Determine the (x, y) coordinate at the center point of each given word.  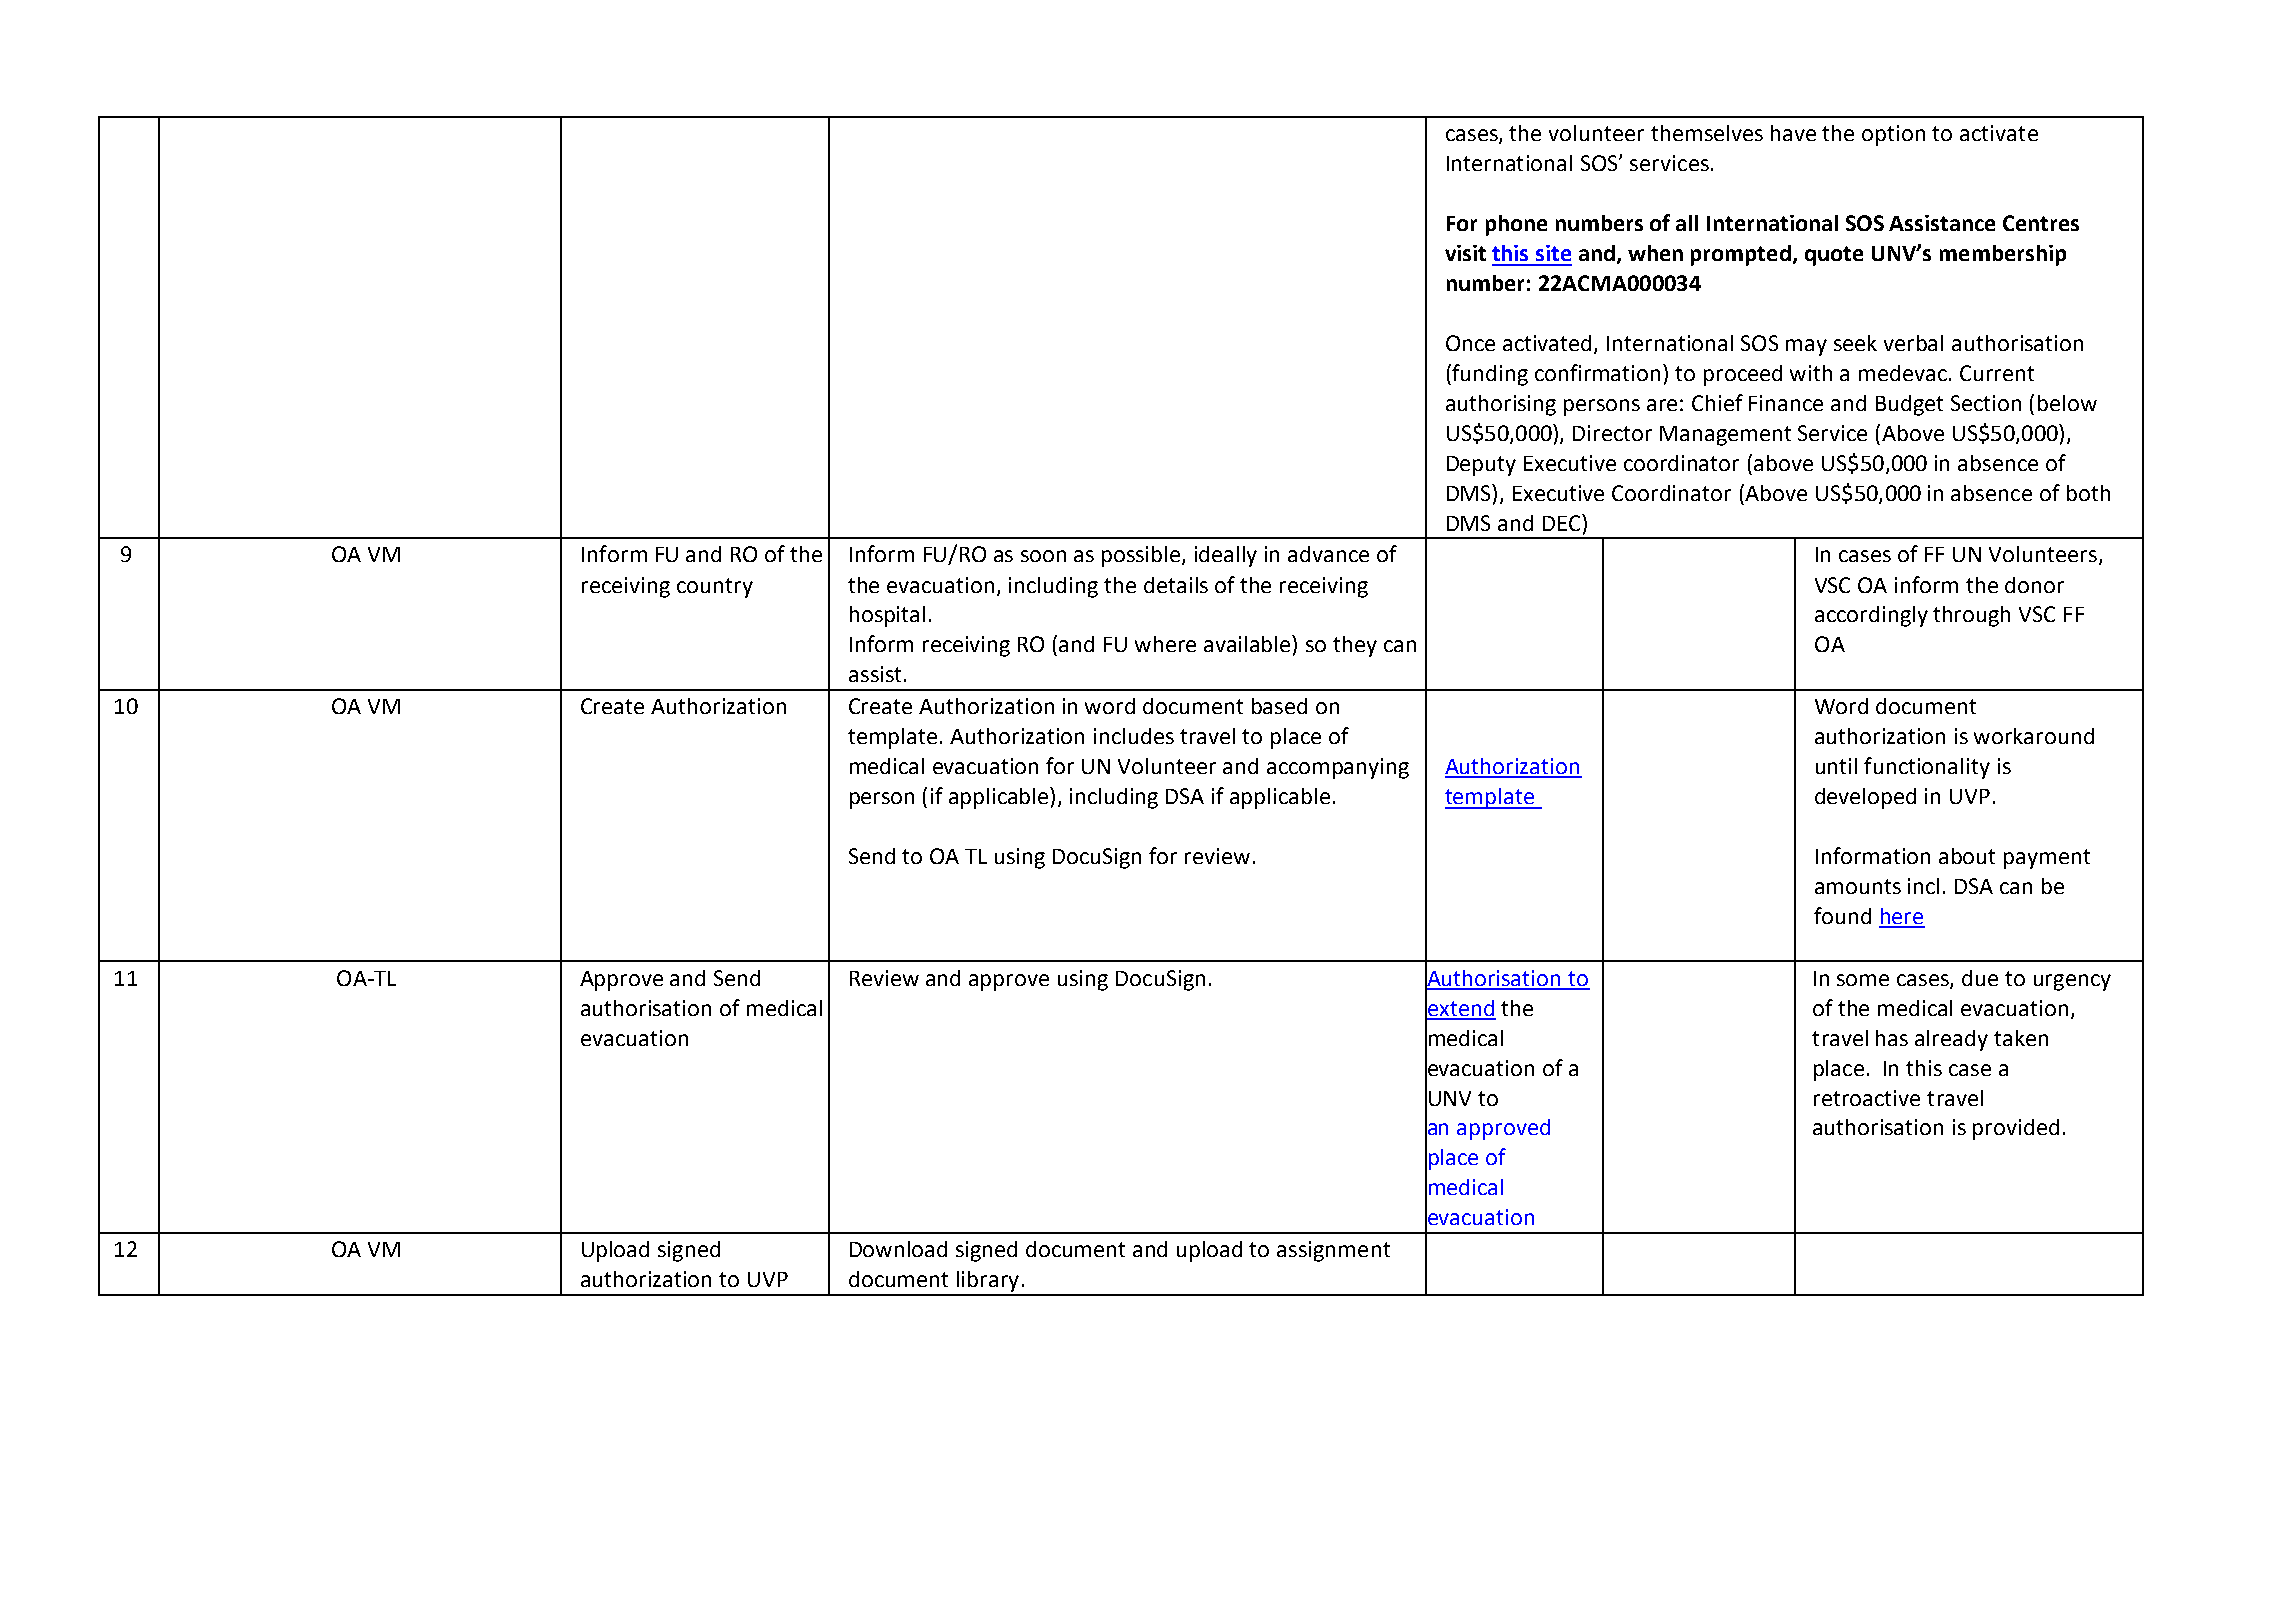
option (1893, 135)
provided (2016, 1129)
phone (1516, 225)
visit (1465, 253)
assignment (1333, 1251)
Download (898, 1249)
